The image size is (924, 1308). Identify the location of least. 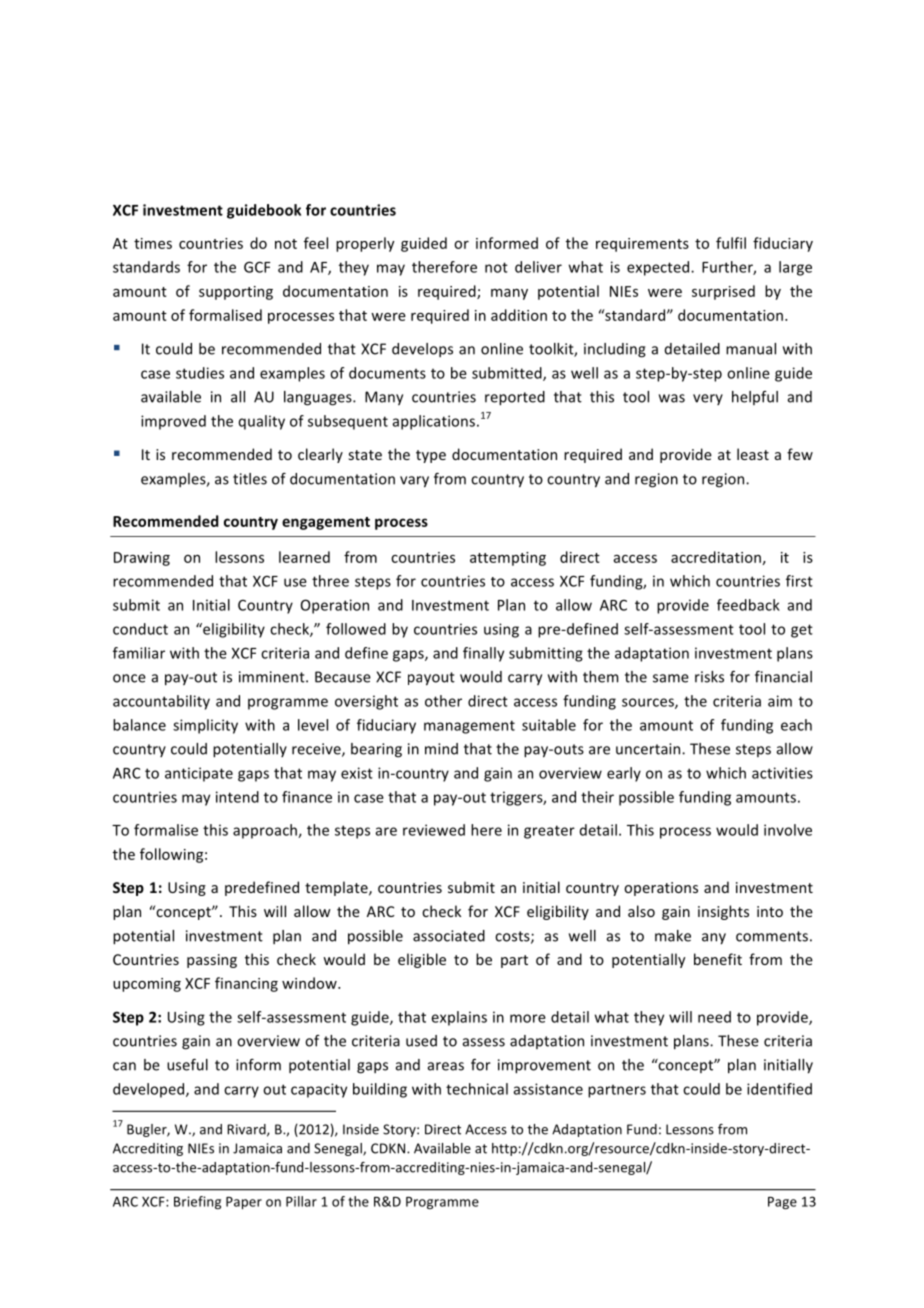
(753, 454).
